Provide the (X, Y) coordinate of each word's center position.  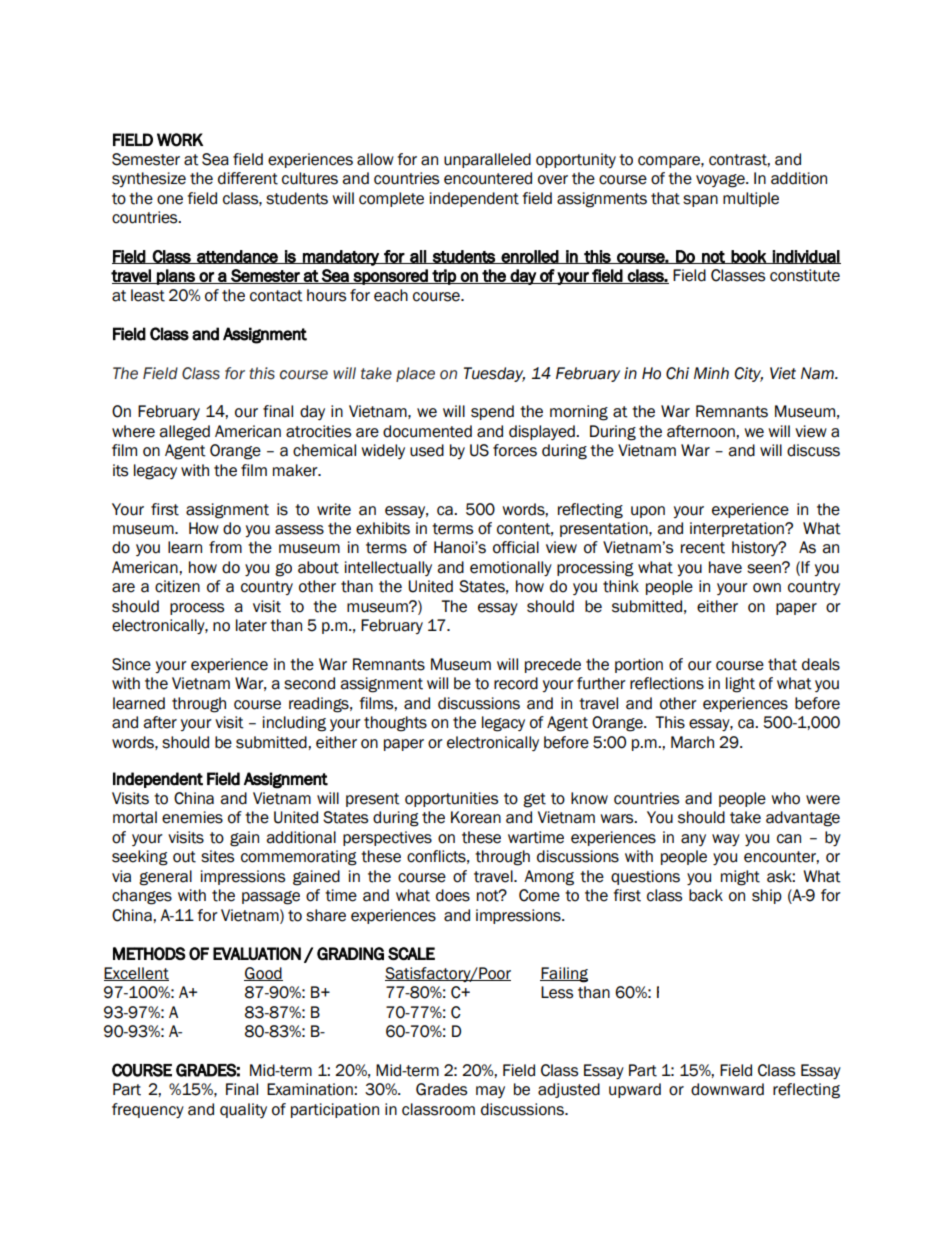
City (749, 374)
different (248, 178)
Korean (476, 817)
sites (217, 856)
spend (492, 412)
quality (243, 1110)
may (490, 1092)
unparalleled (487, 160)
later (251, 625)
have (725, 567)
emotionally (511, 568)
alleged (184, 433)
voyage (721, 181)
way (726, 840)
